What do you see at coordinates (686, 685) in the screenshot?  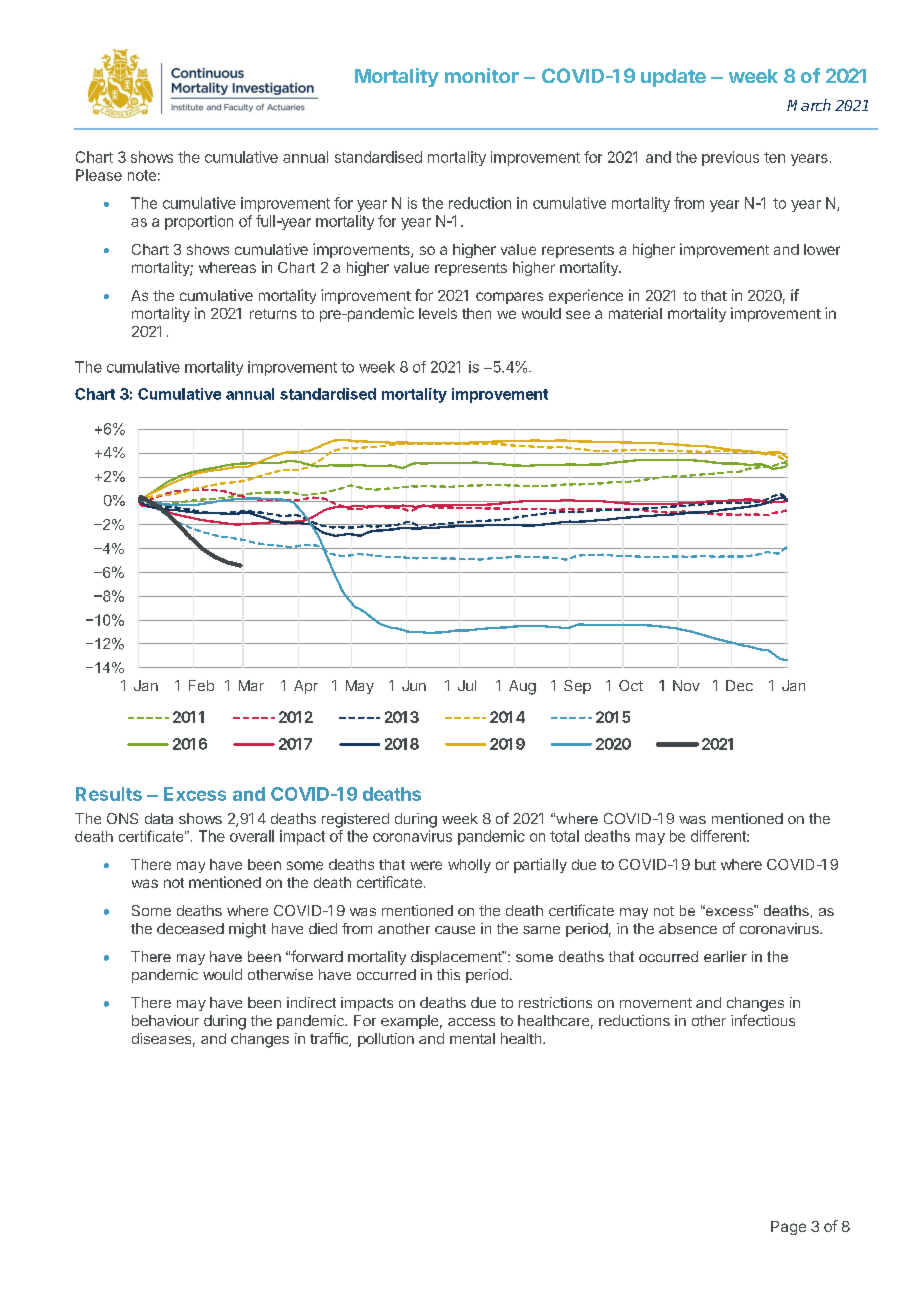 I see `Nov` at bounding box center [686, 685].
